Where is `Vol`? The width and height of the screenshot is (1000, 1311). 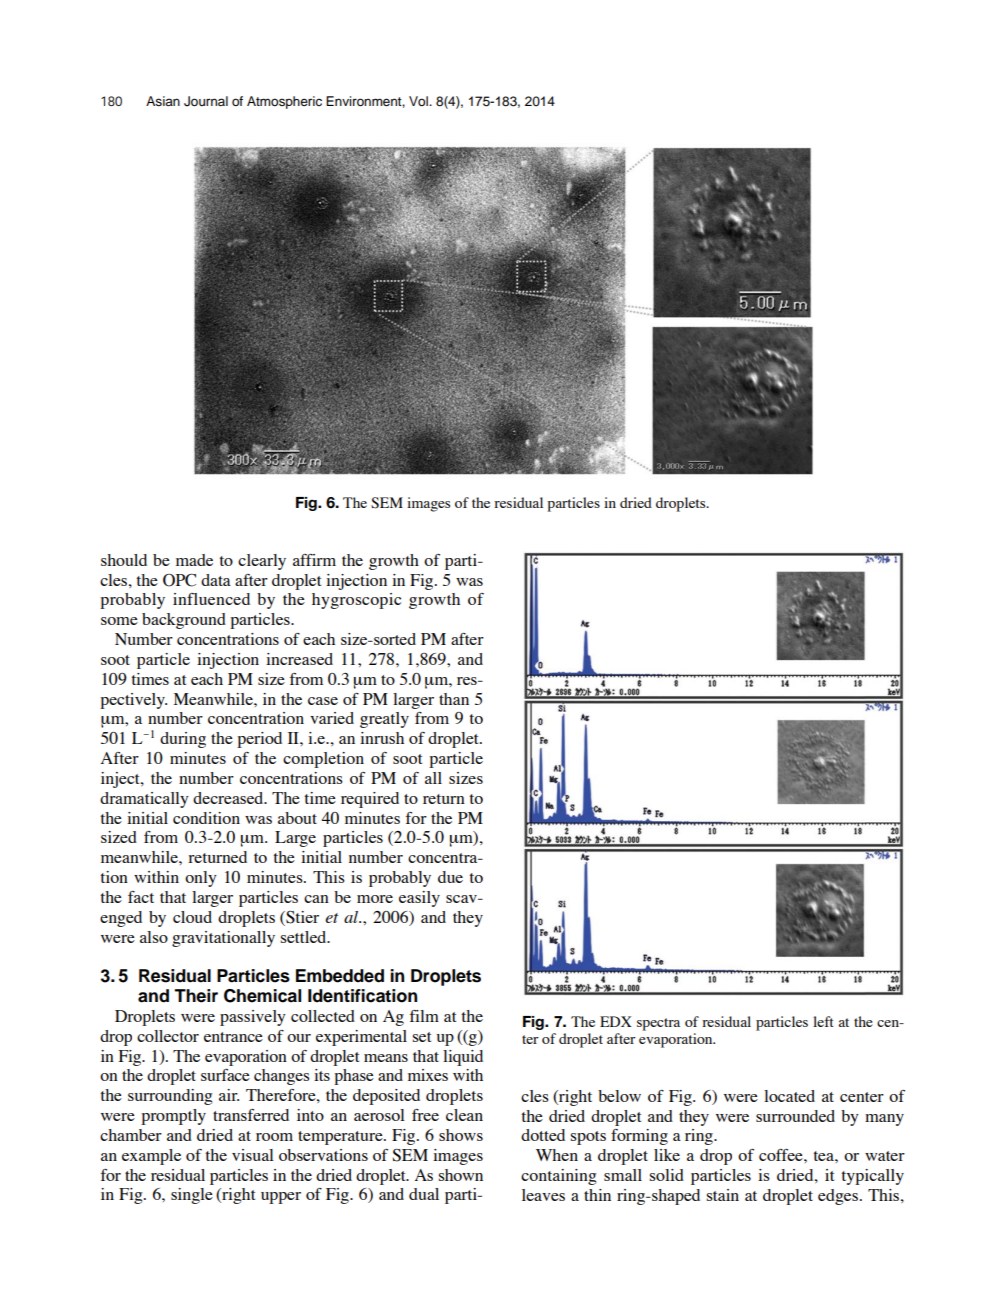
Vol is located at coordinates (419, 101).
